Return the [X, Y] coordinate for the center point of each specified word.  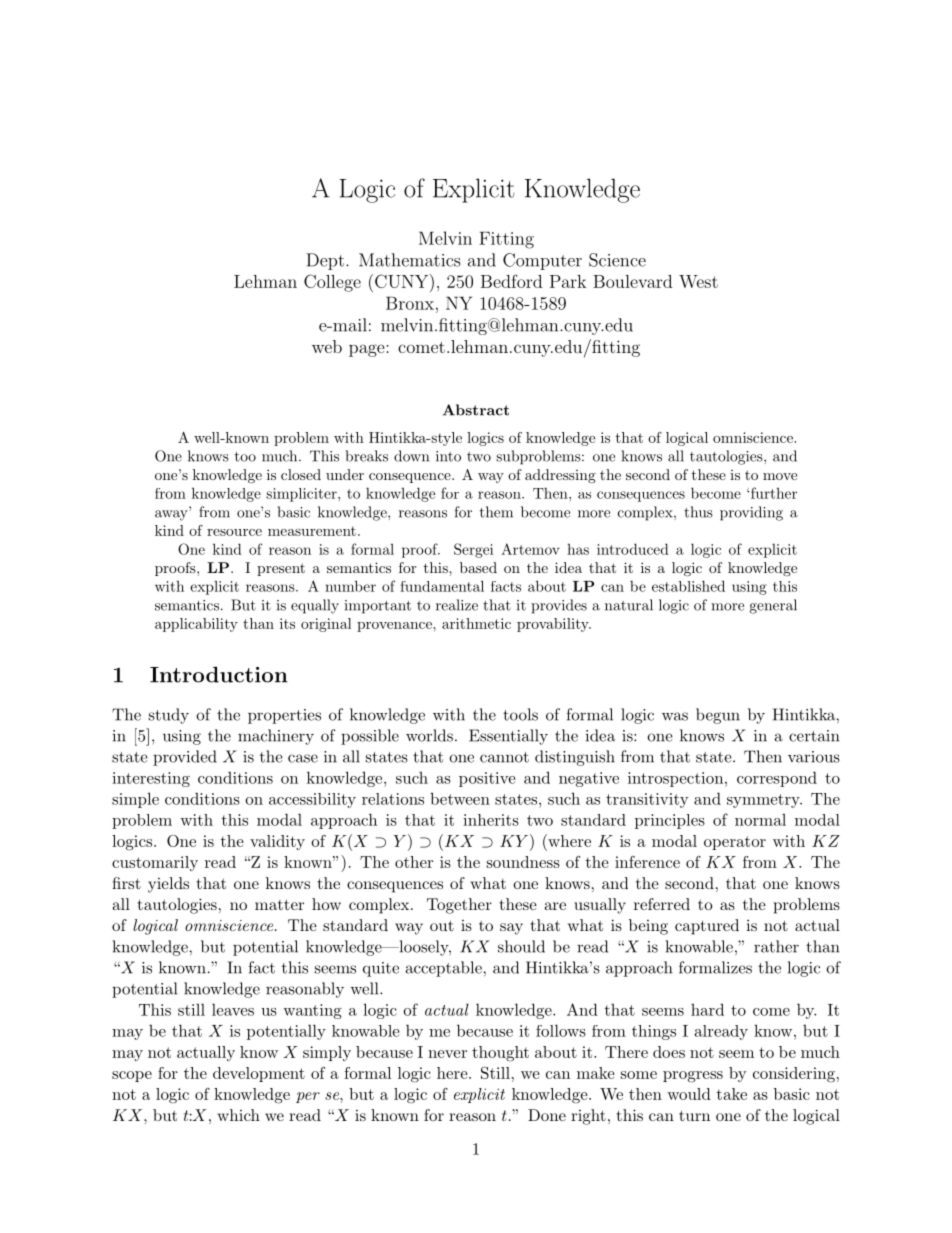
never [447, 1054]
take [732, 1094]
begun [718, 716]
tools [520, 714]
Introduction [219, 674]
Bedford [511, 281]
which [238, 1115]
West [698, 281]
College [332, 283]
